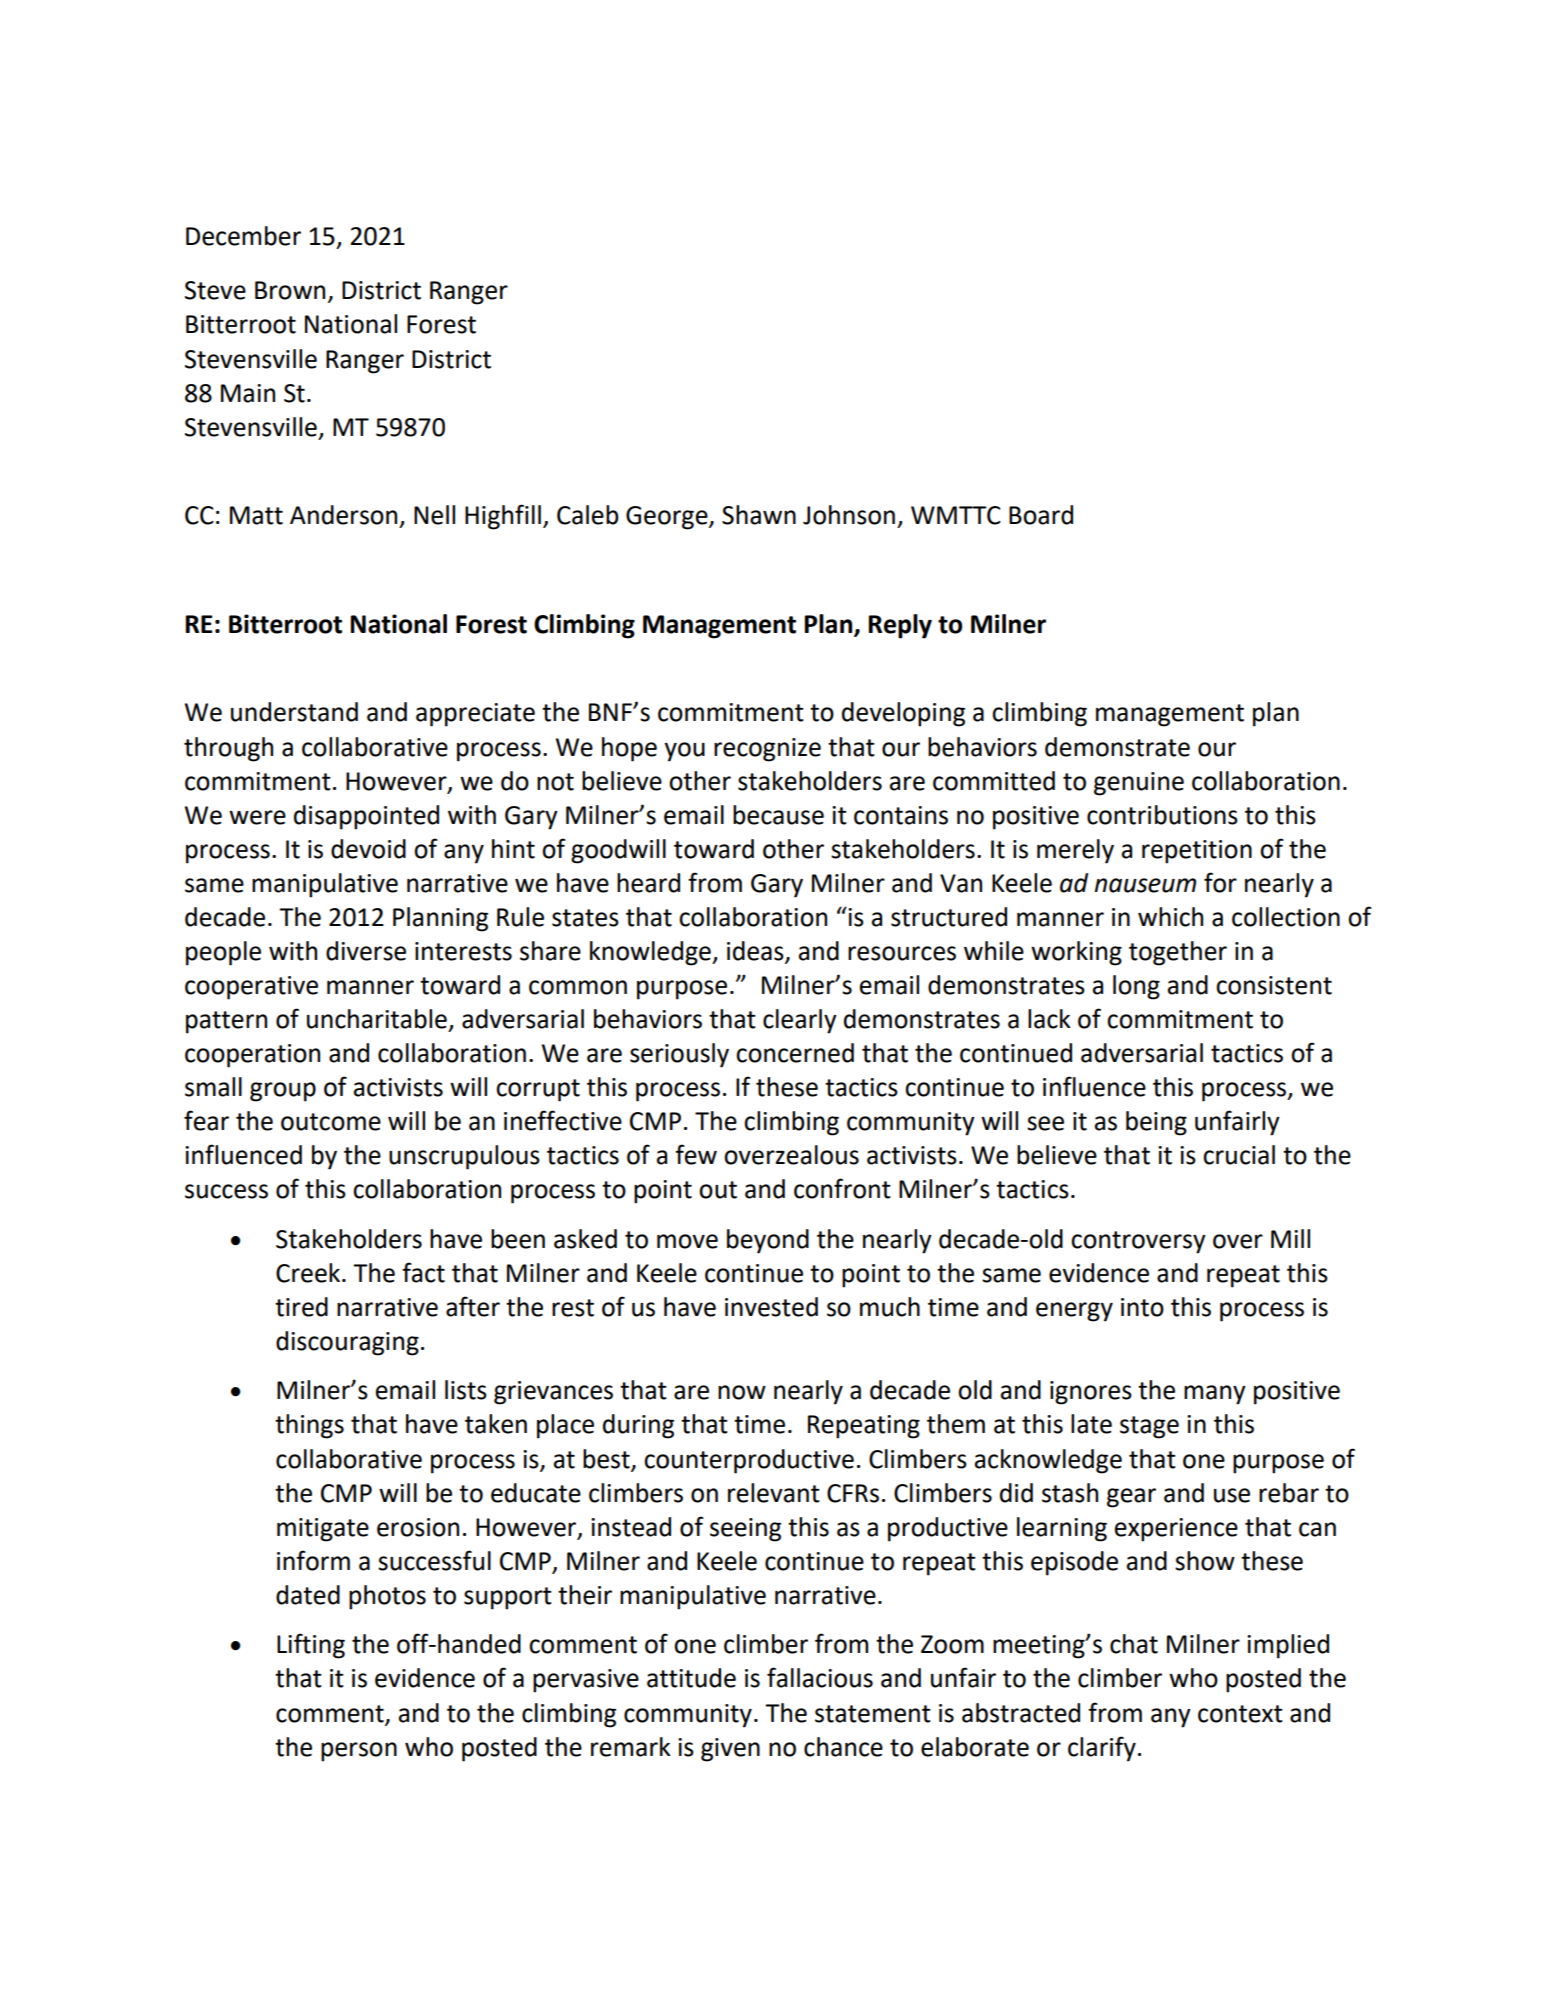 The height and width of the image is (2010, 1553). Describe the element at coordinates (377, 1019) in the image. I see `uncharitable` at that location.
